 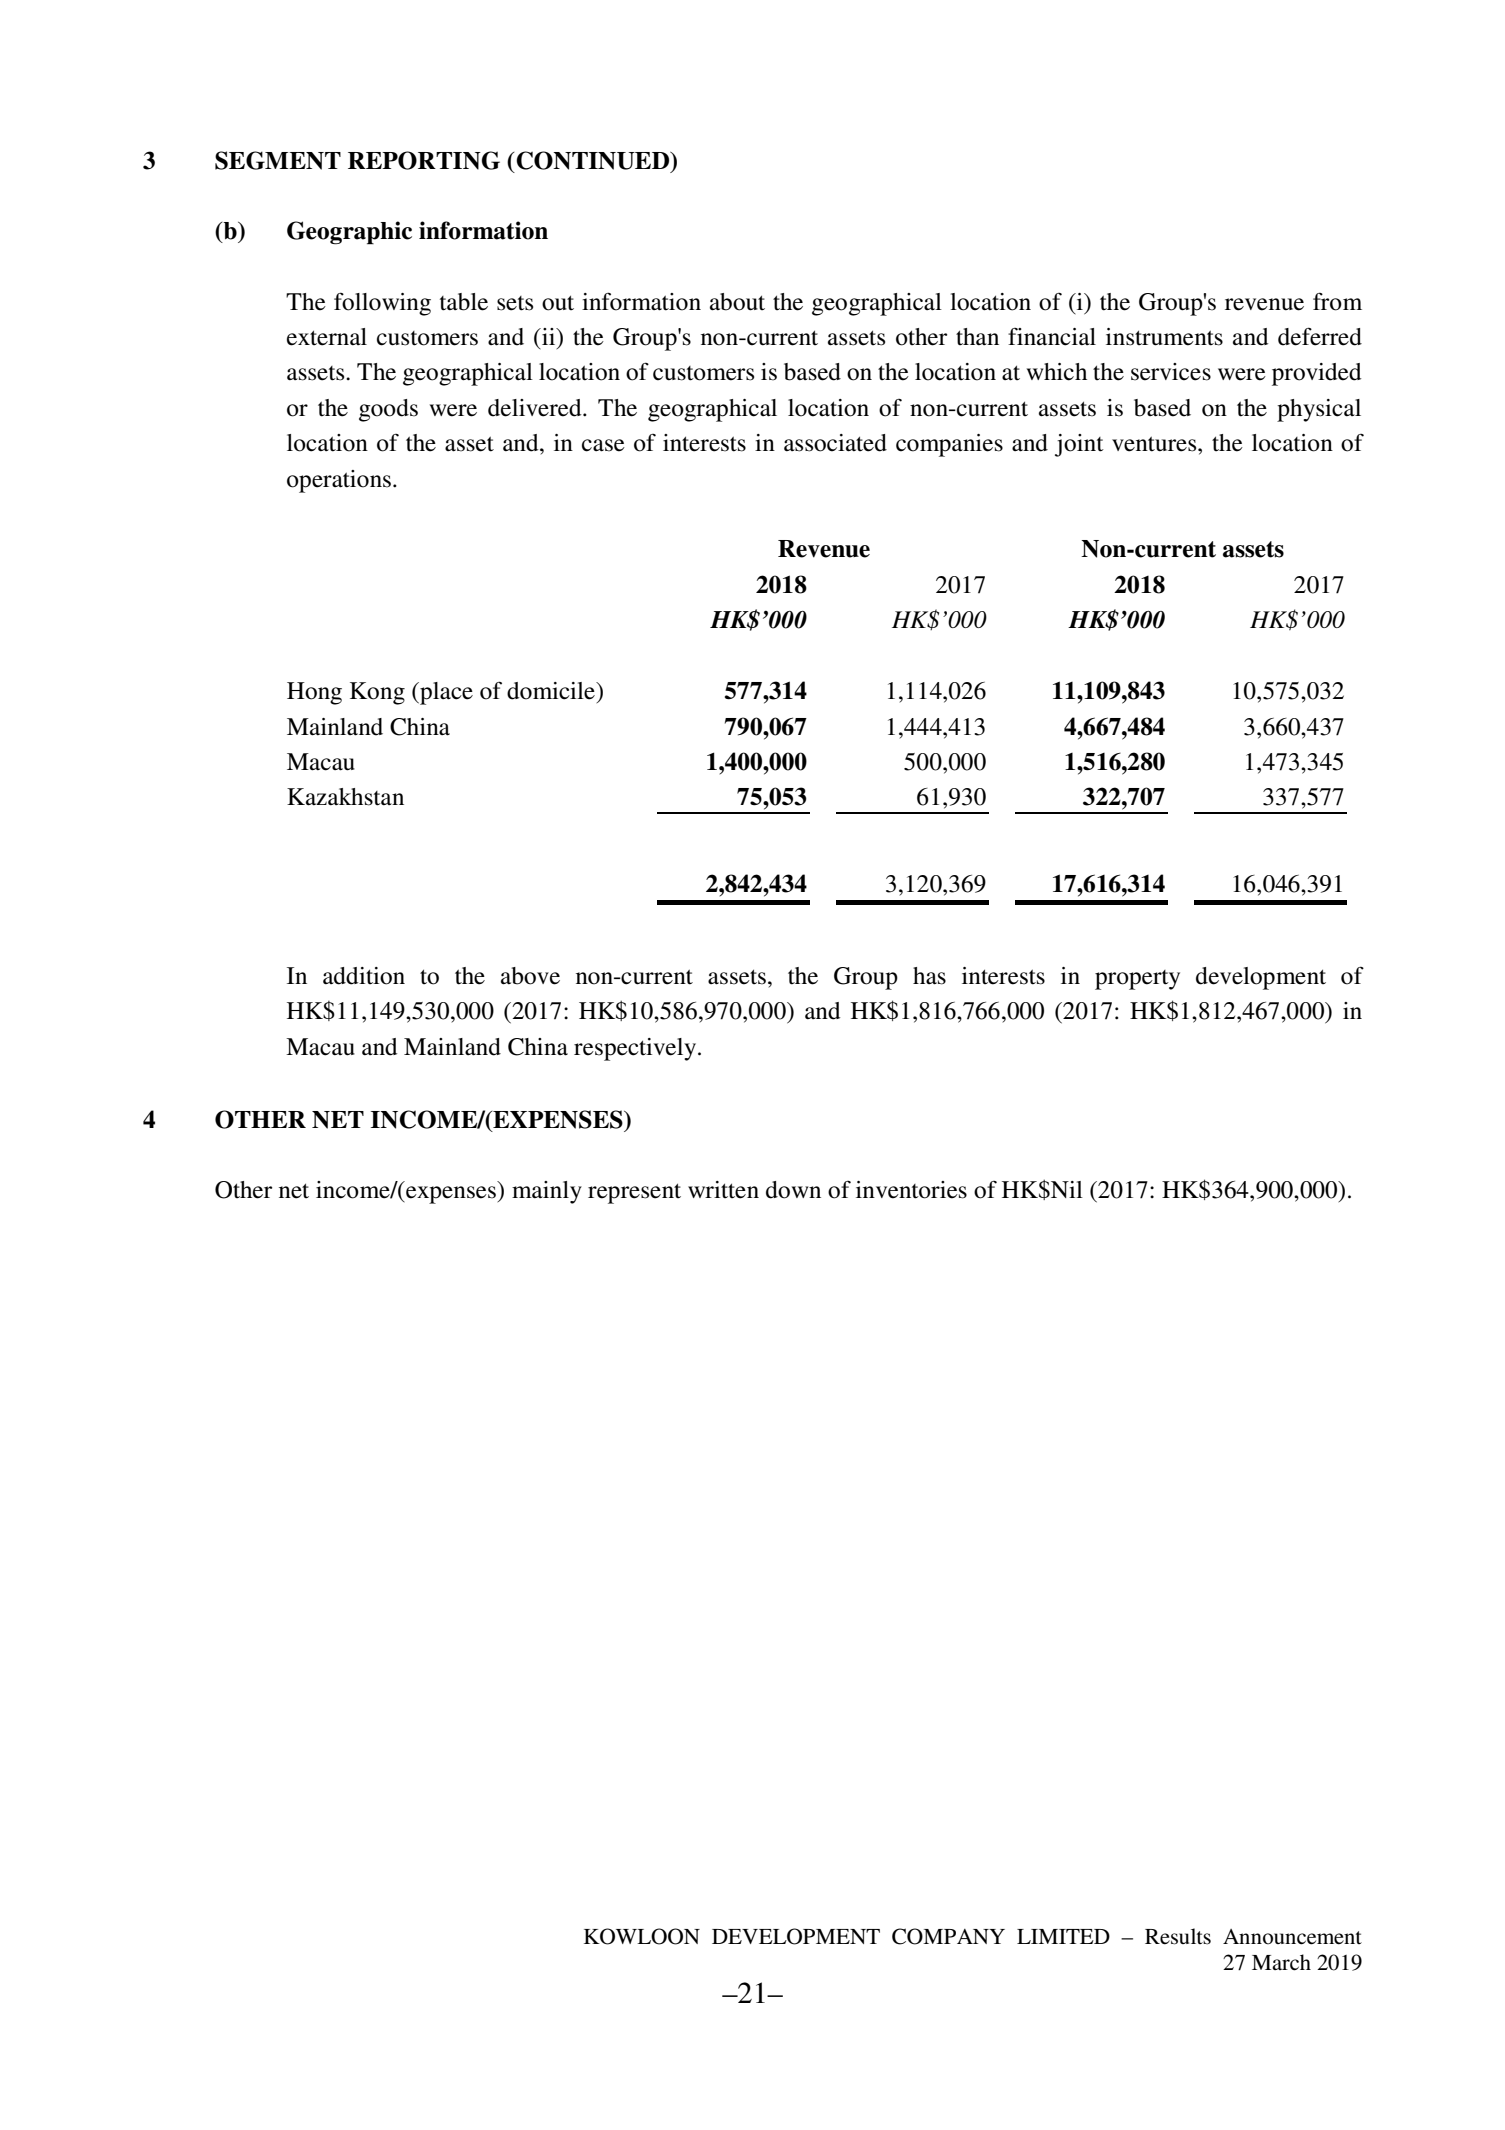 I want to click on about, so click(x=737, y=302).
